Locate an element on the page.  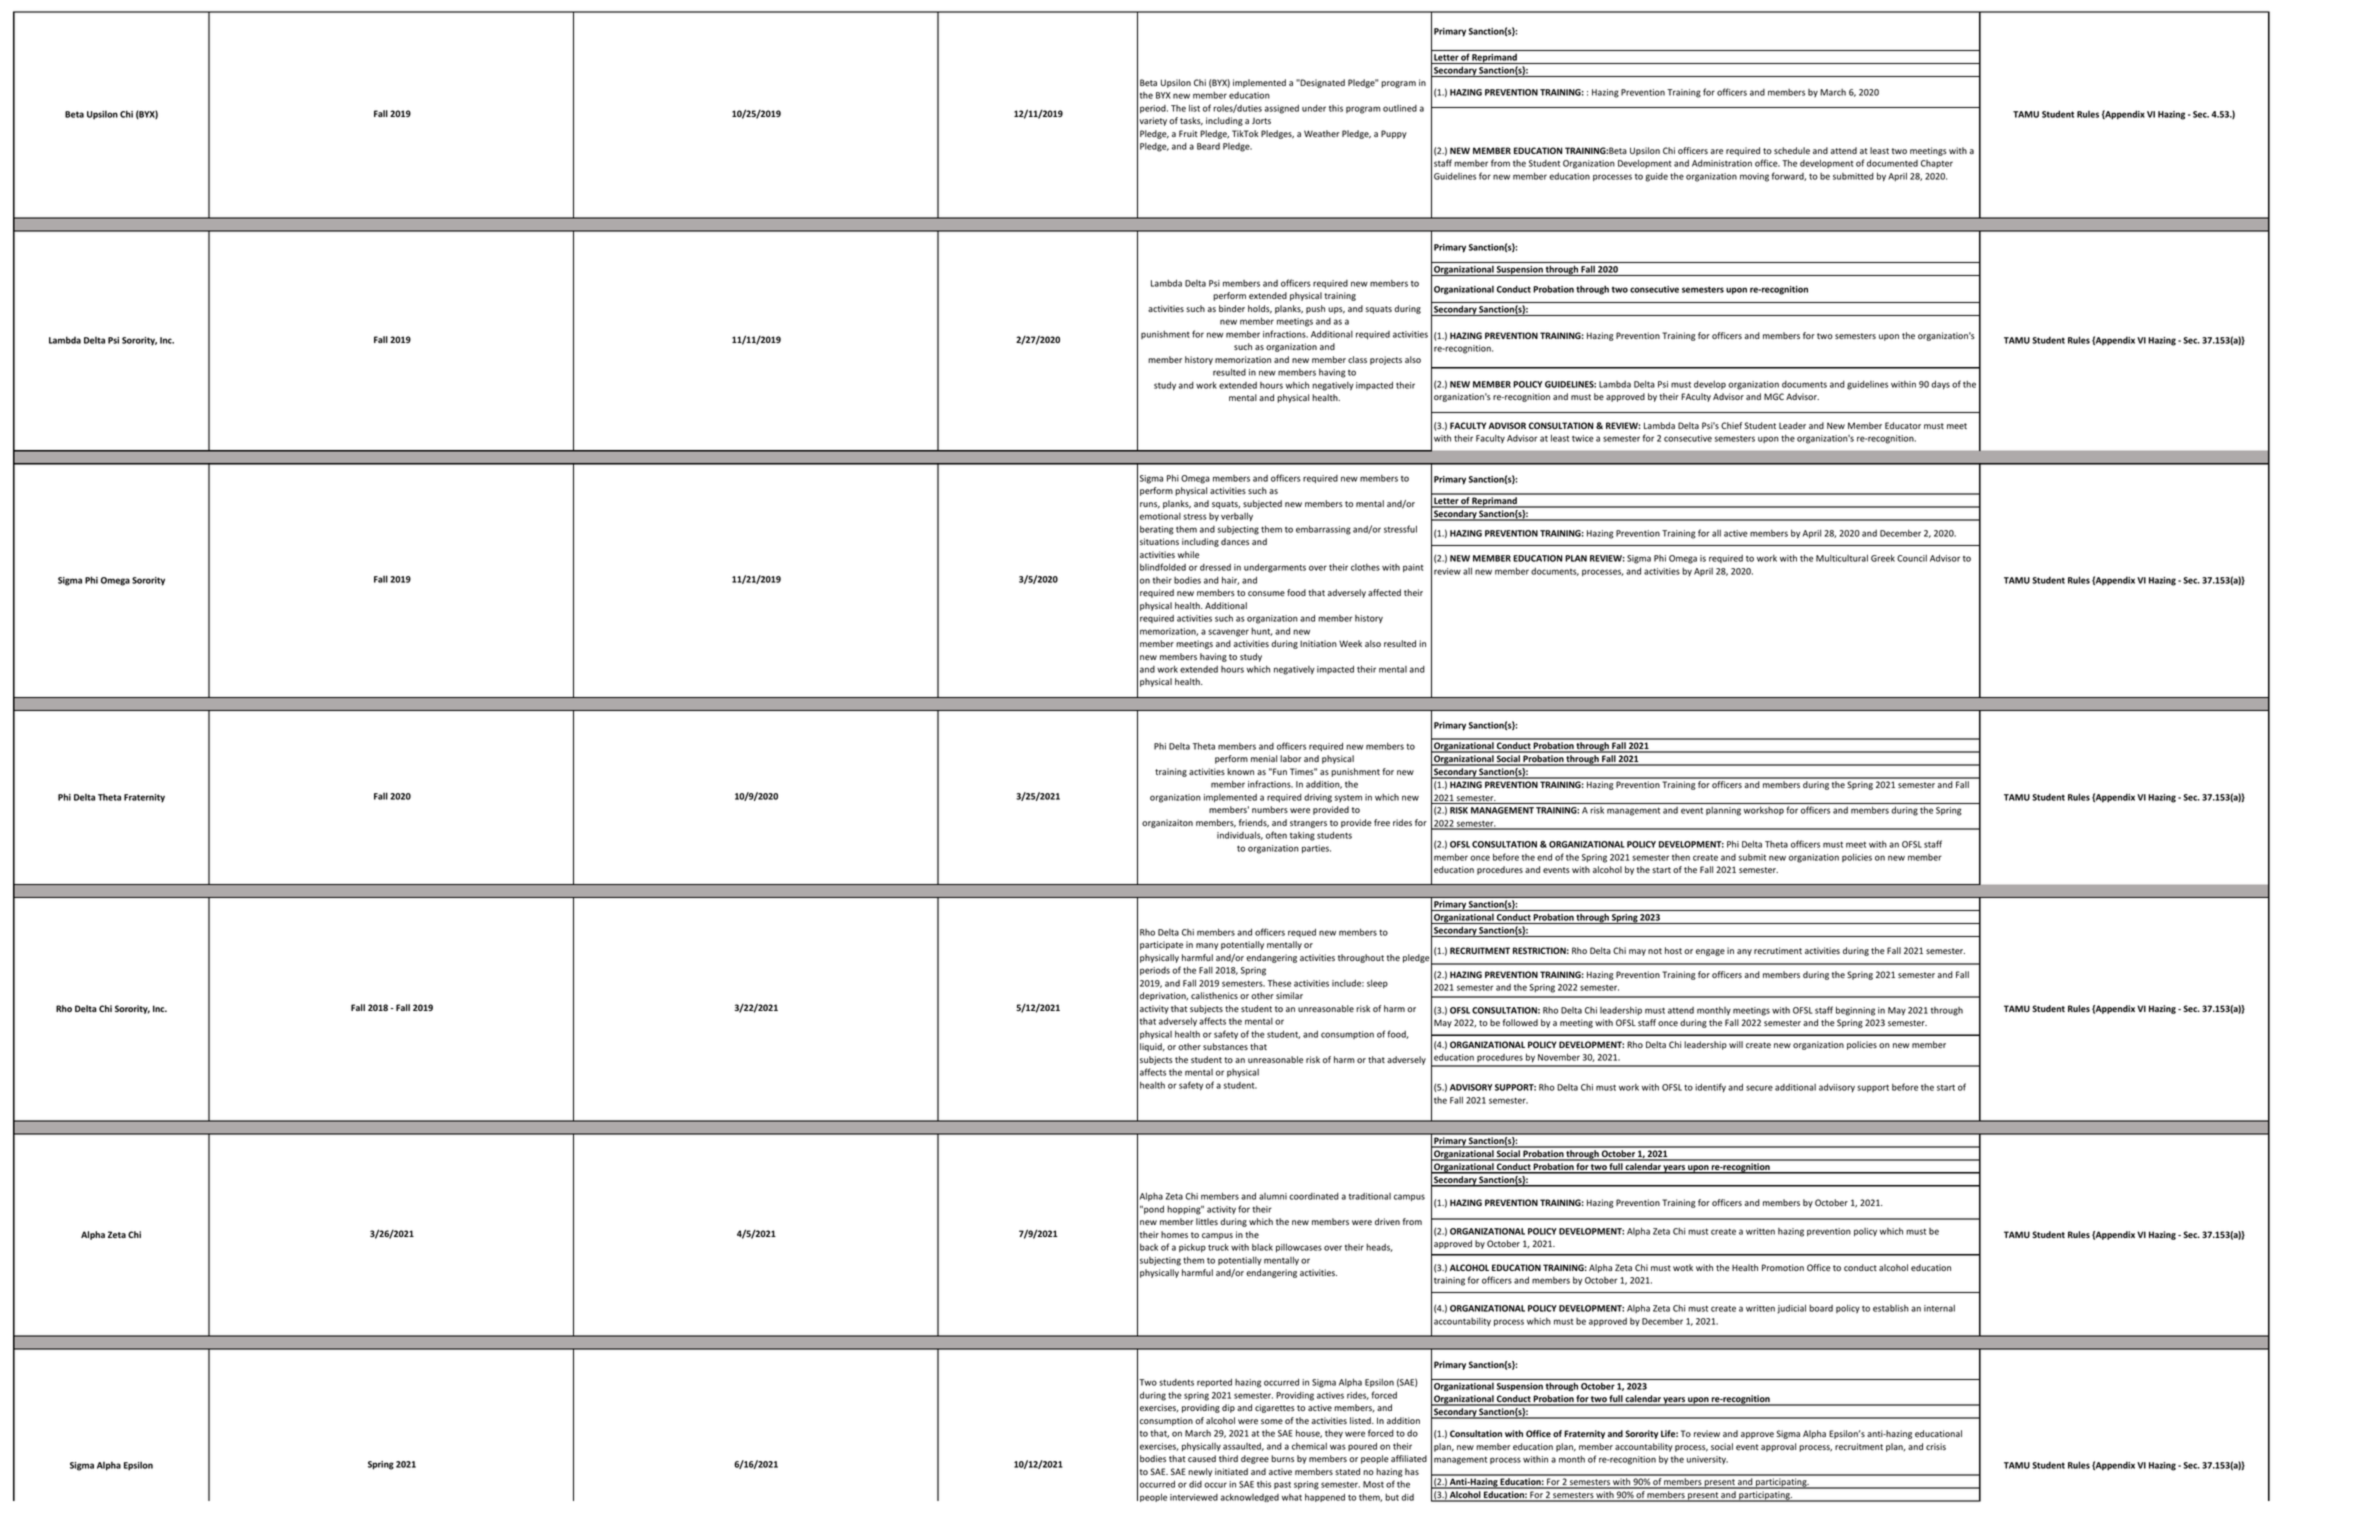
numbers is located at coordinates (1270, 809).
